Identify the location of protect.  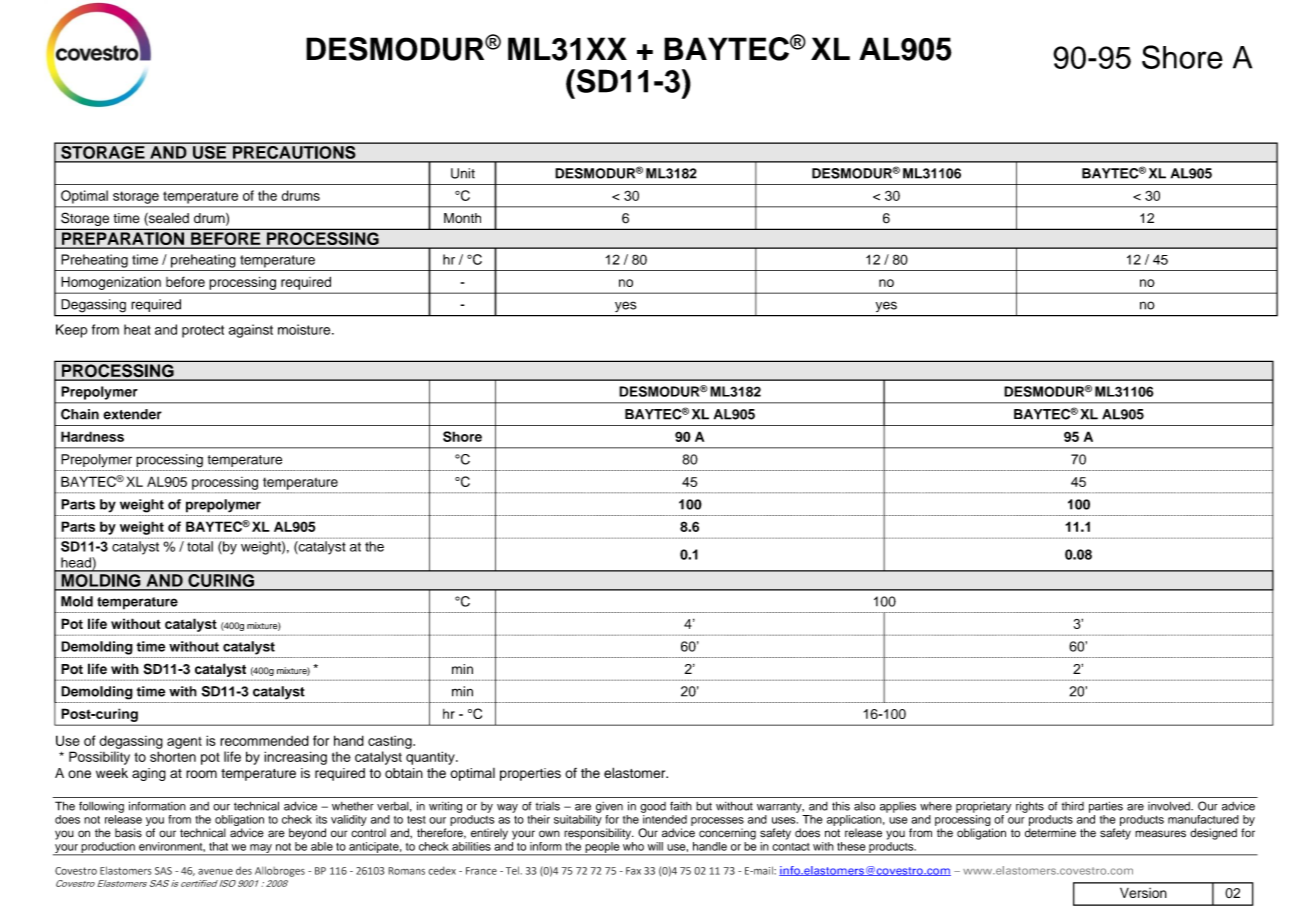
(203, 331).
